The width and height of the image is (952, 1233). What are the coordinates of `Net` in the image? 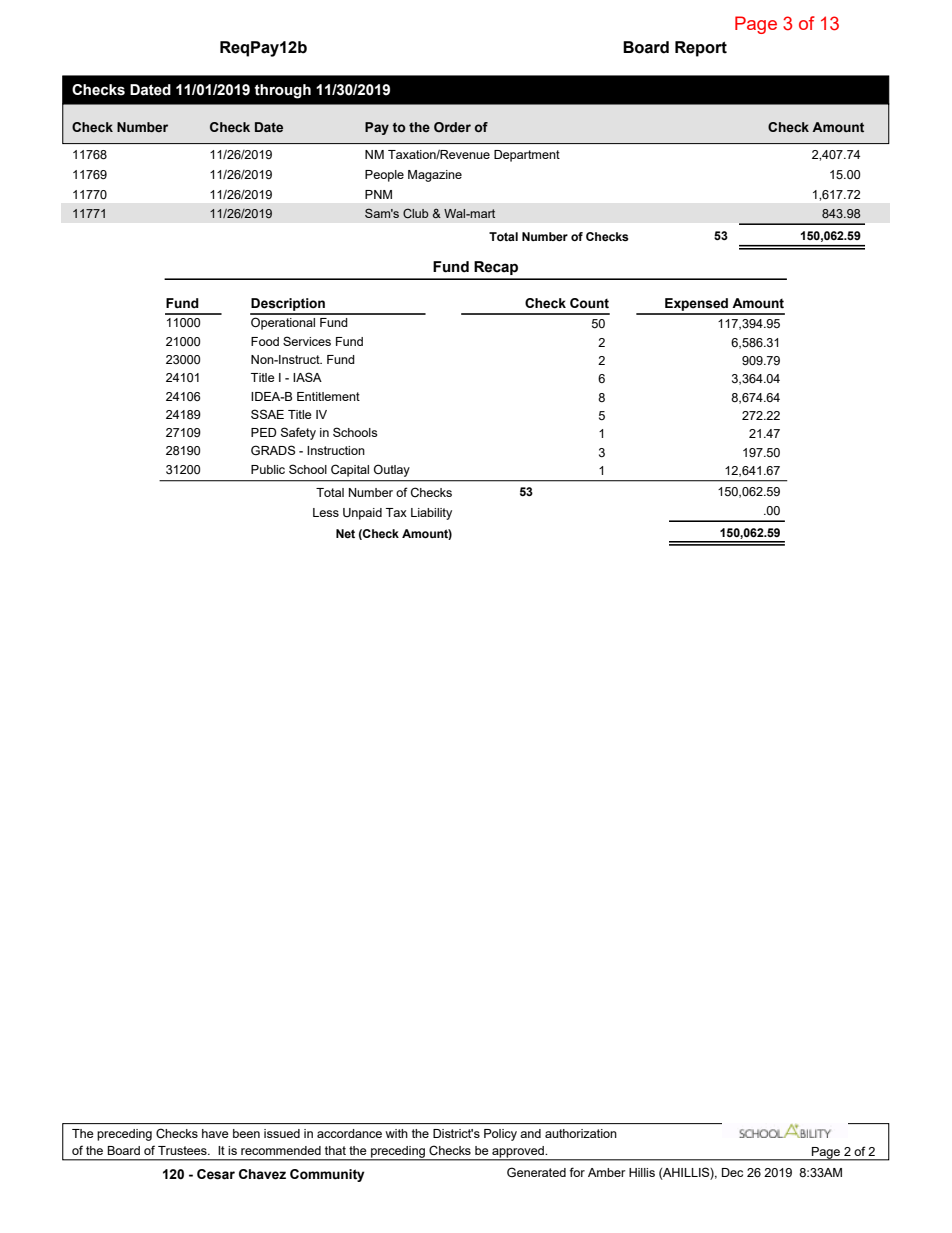 It's located at (345, 533).
